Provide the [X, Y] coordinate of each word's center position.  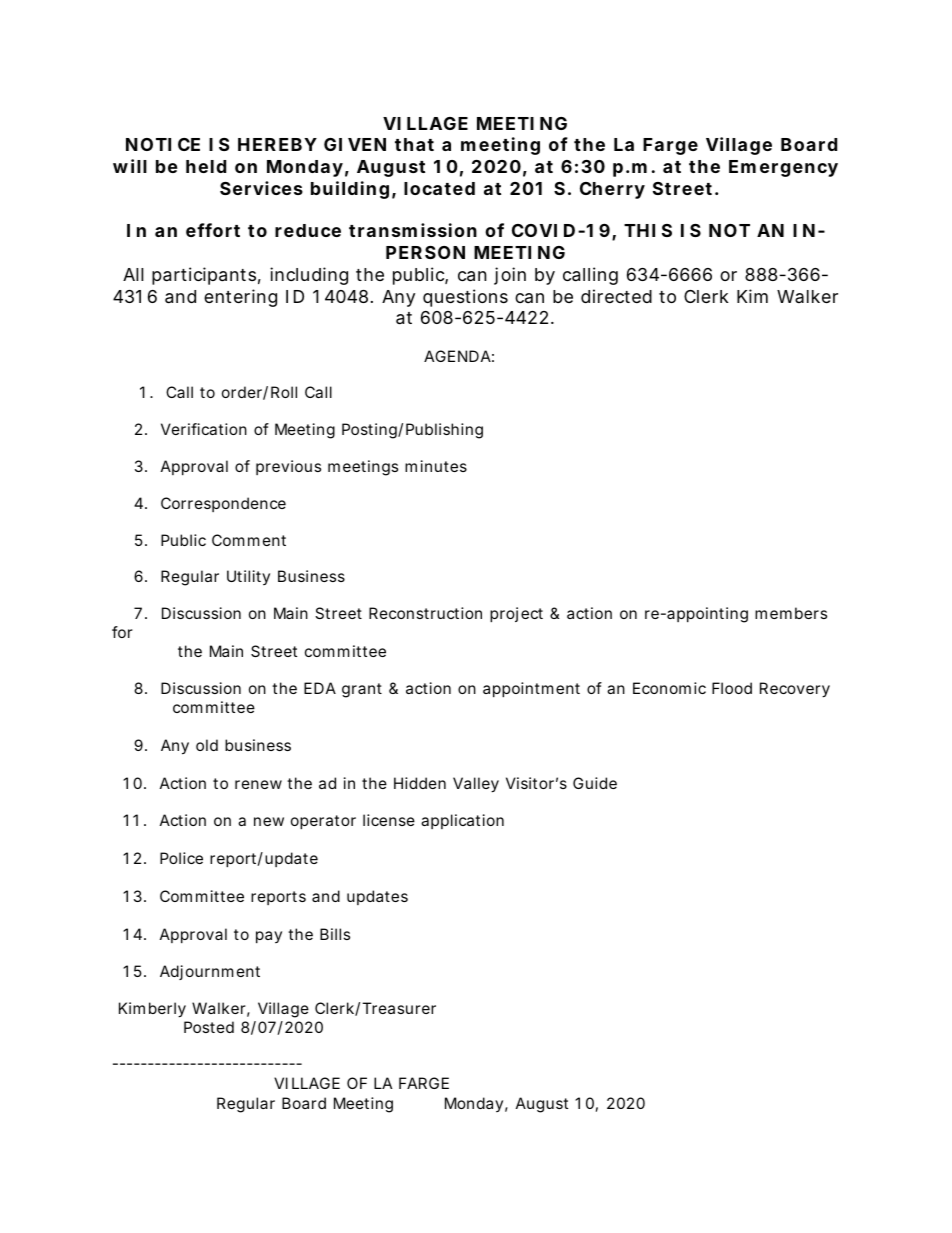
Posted [209, 1027]
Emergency [783, 168]
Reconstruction [425, 613]
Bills [335, 934]
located [439, 188]
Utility [248, 577]
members [791, 613]
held [206, 166]
